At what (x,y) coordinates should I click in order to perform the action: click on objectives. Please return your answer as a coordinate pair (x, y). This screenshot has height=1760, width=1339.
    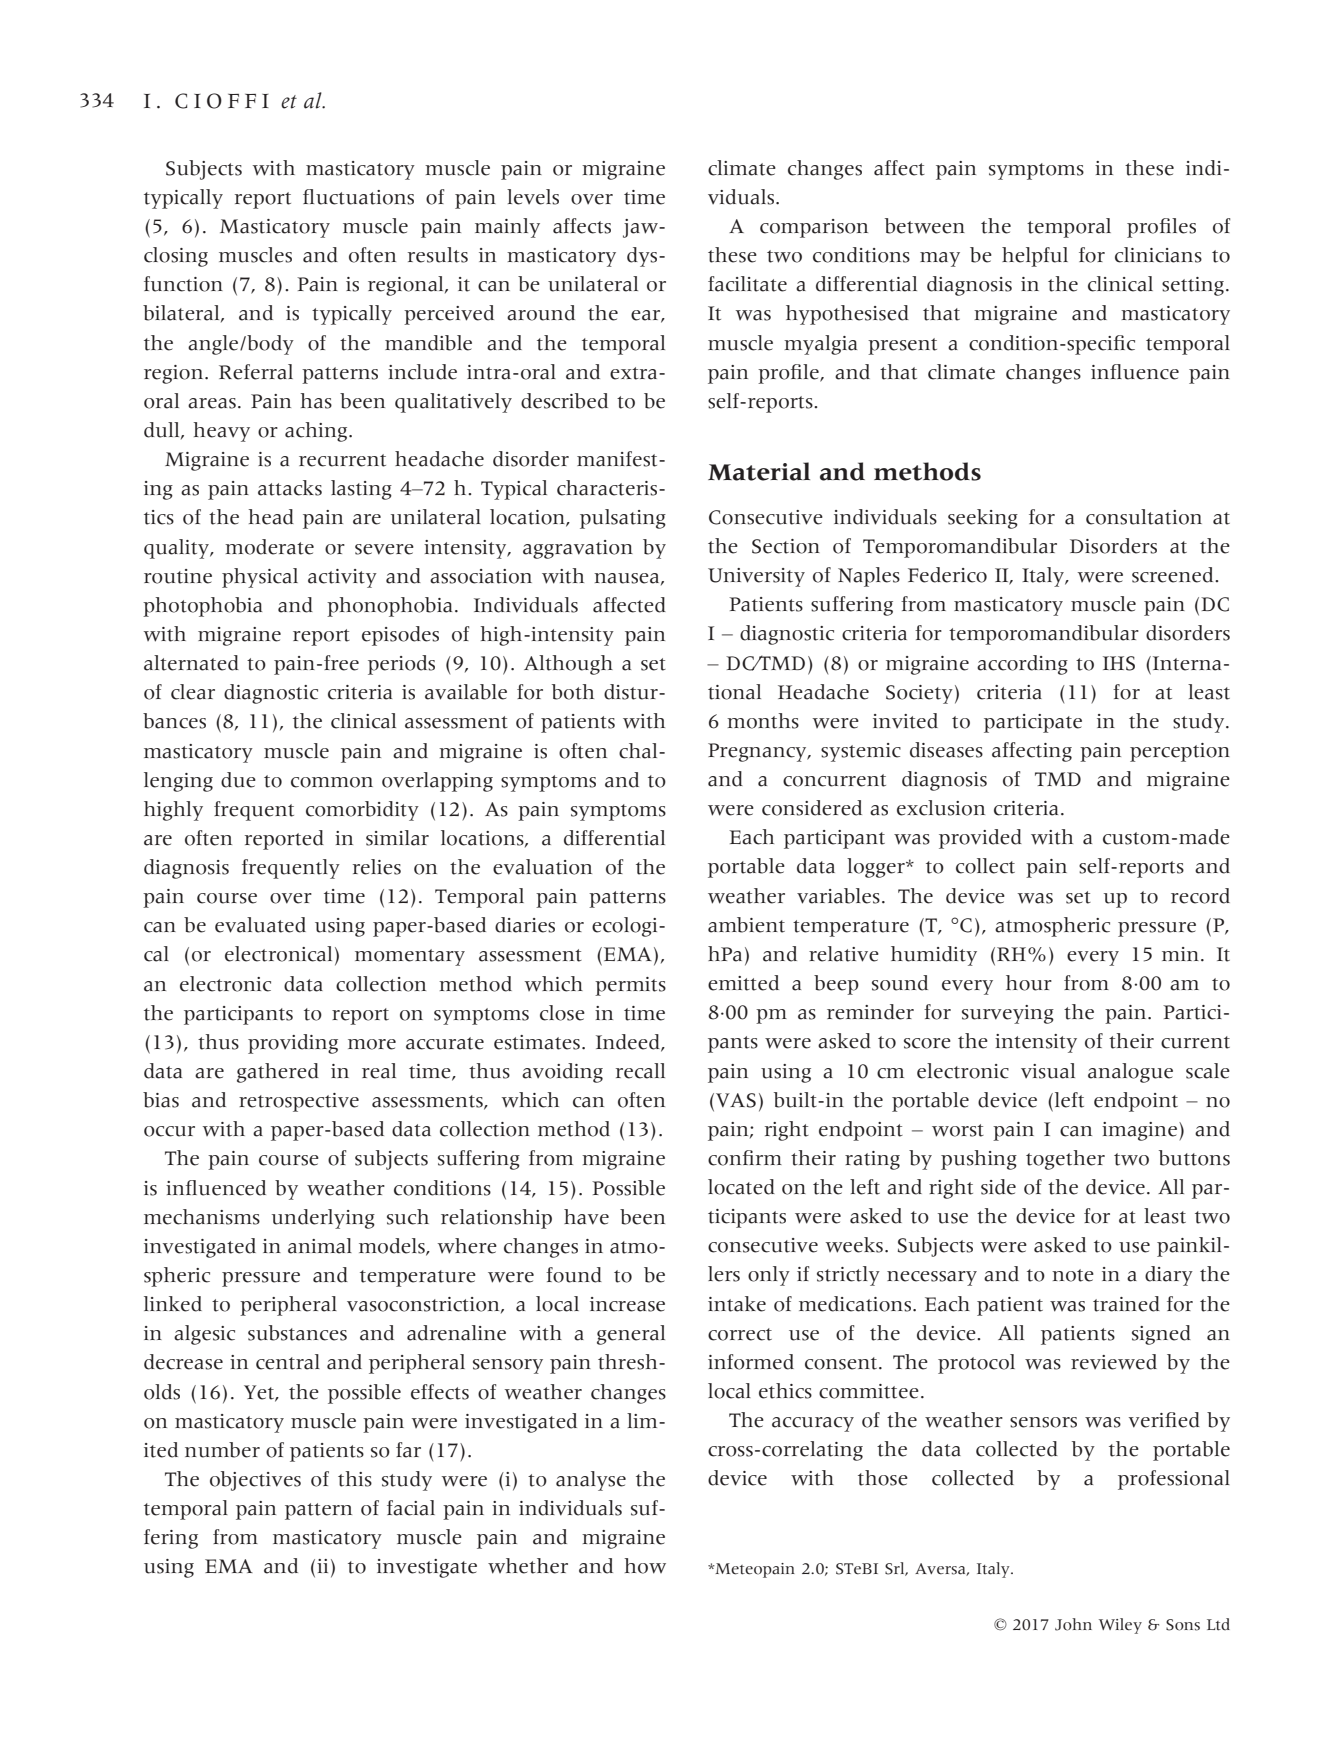
    Looking at the image, I should click on (255, 1481).
